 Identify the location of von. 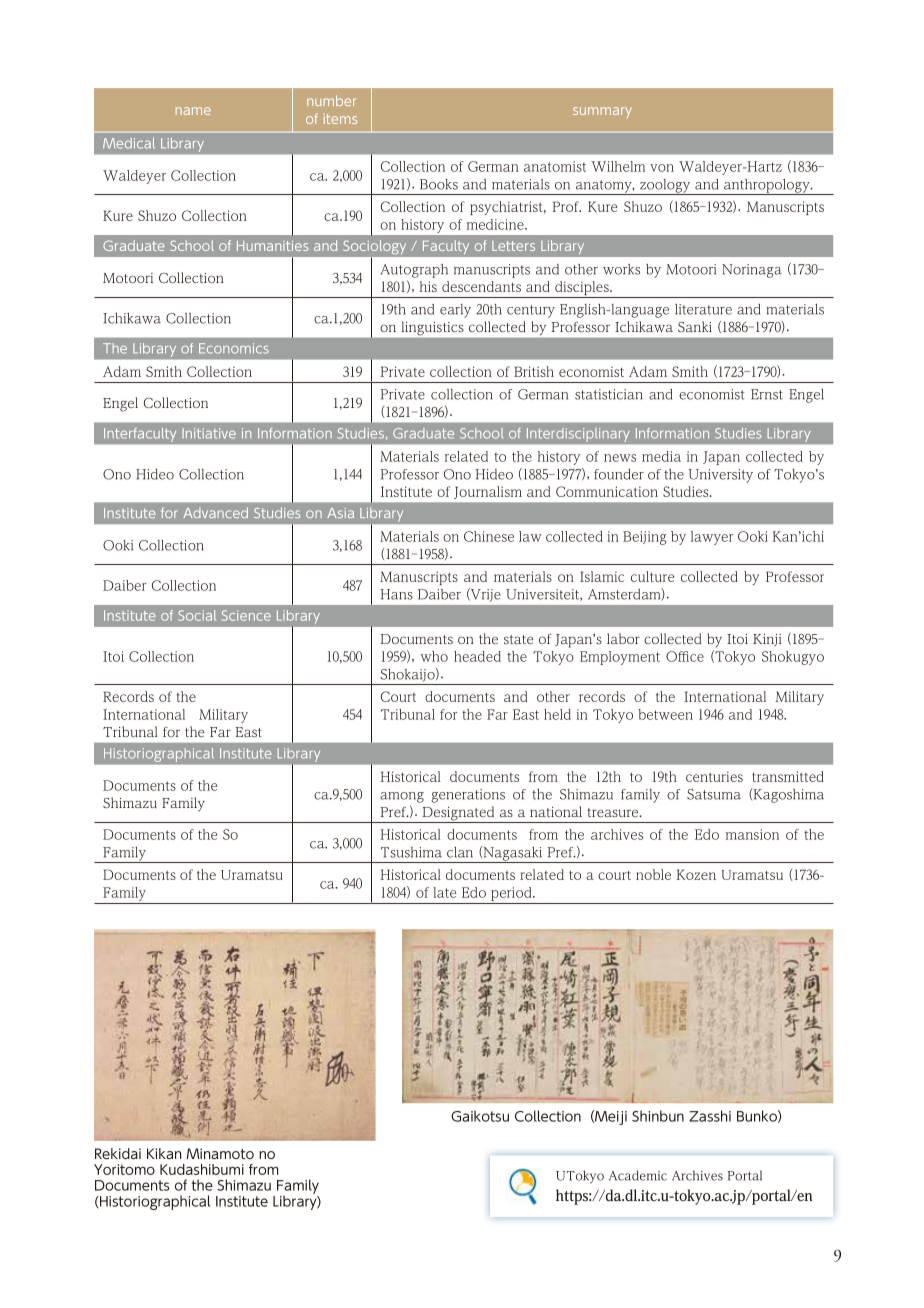
(662, 168).
